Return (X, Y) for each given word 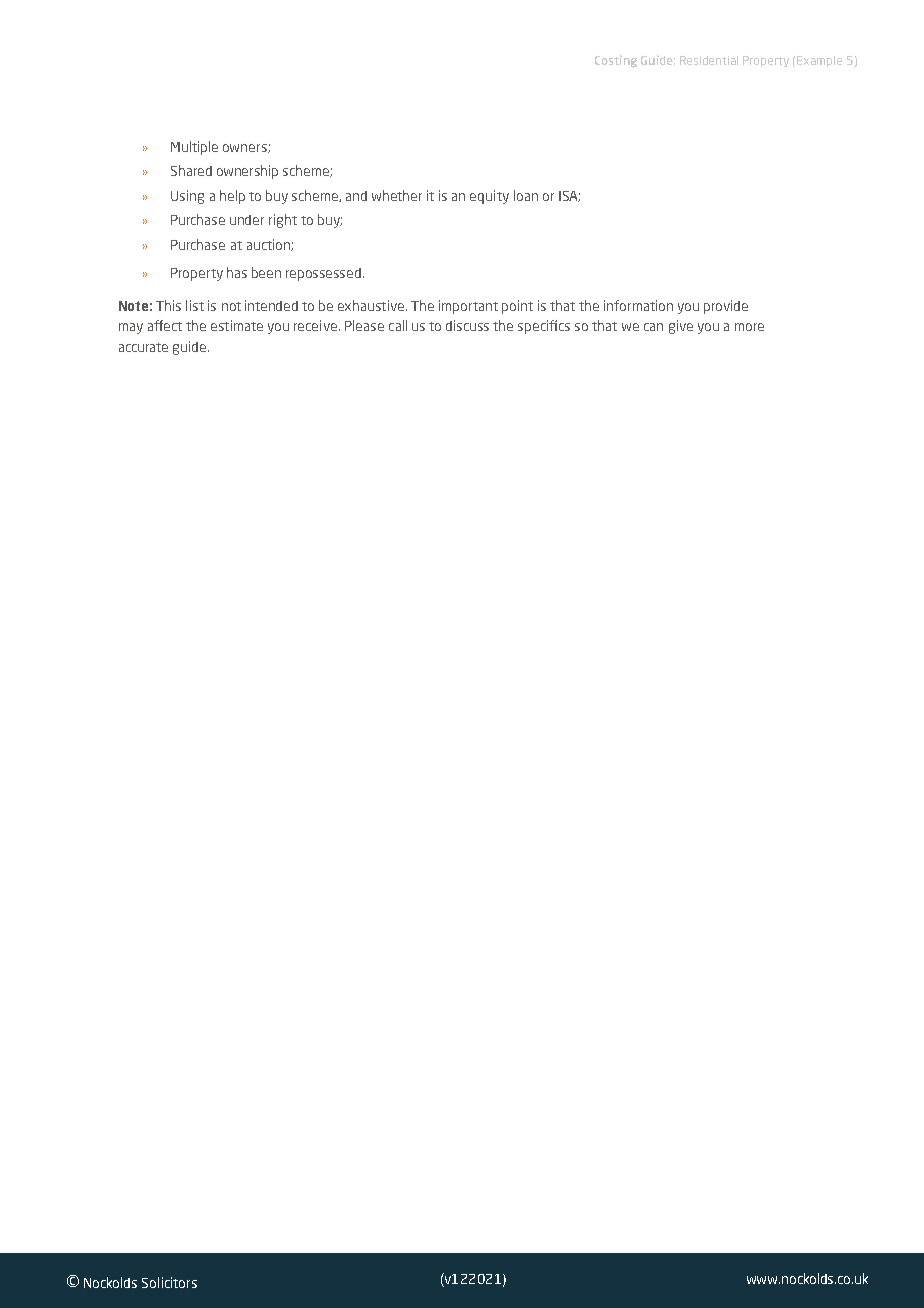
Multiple (194, 148)
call (398, 325)
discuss (467, 325)
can (653, 327)
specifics (544, 327)
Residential (709, 60)
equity (489, 197)
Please (364, 325)
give (681, 327)
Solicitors (169, 1282)
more (749, 327)
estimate (237, 325)
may (131, 328)
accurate (143, 347)
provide (726, 307)
